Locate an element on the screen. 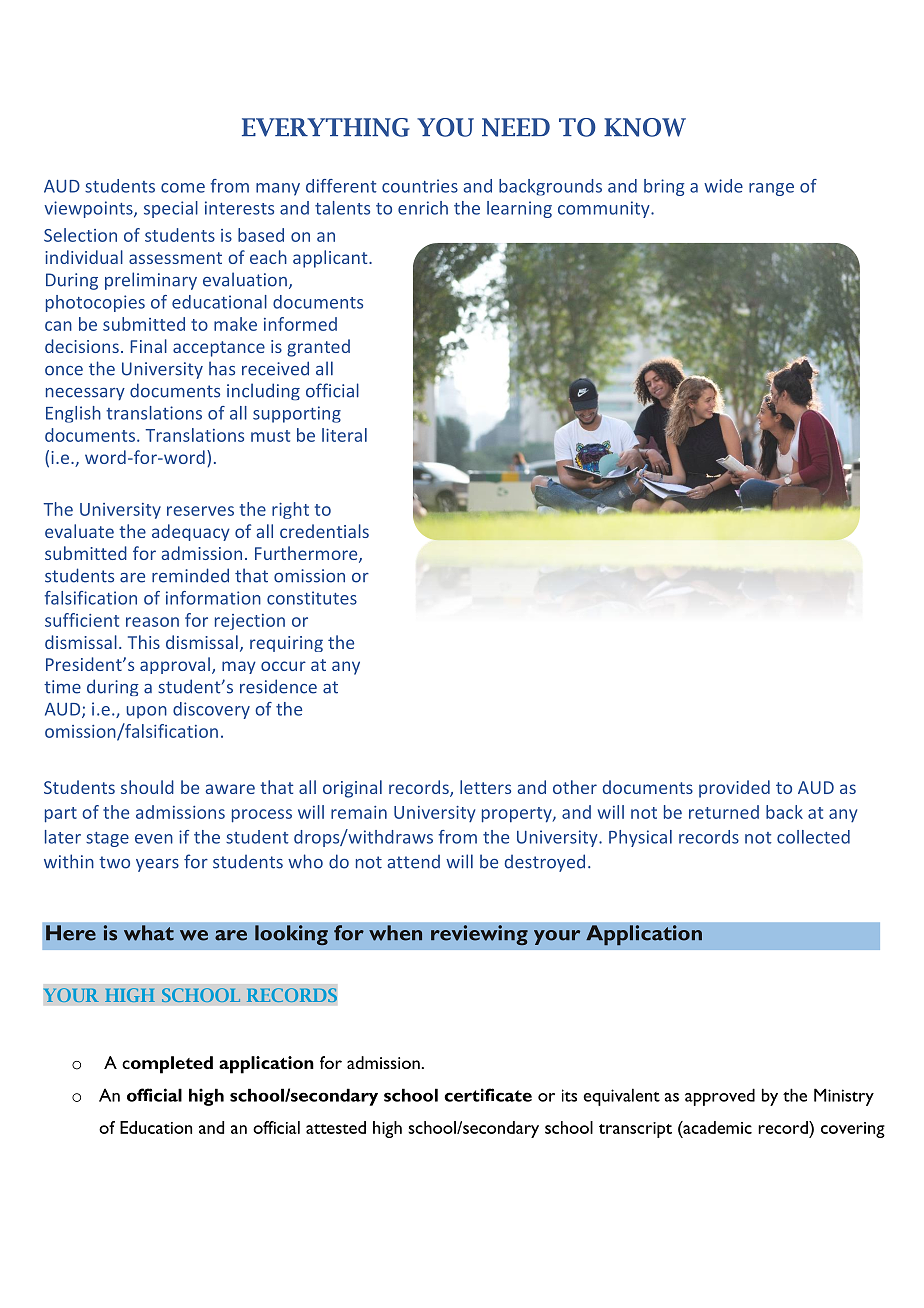  come is located at coordinates (183, 188).
